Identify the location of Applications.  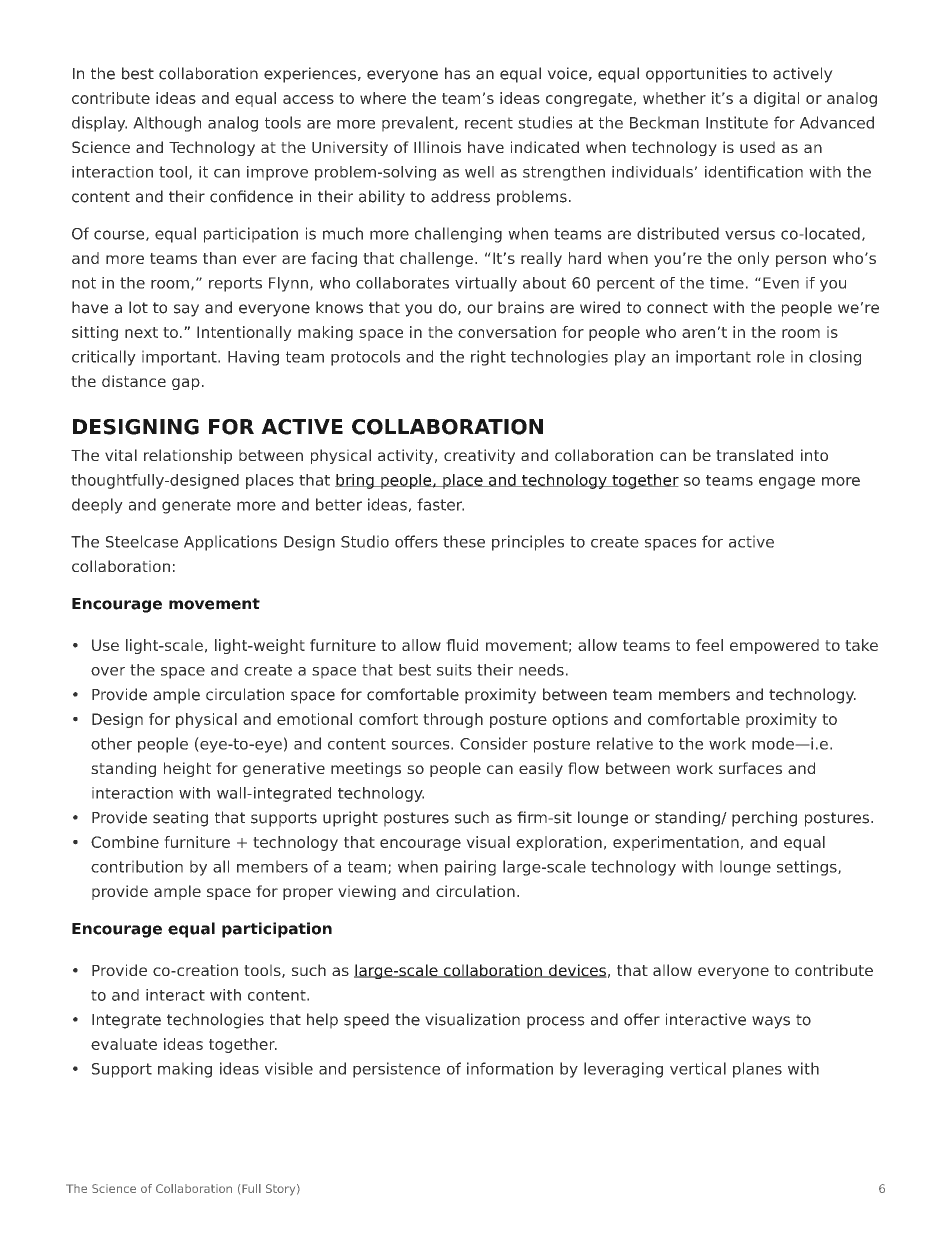
(230, 543).
